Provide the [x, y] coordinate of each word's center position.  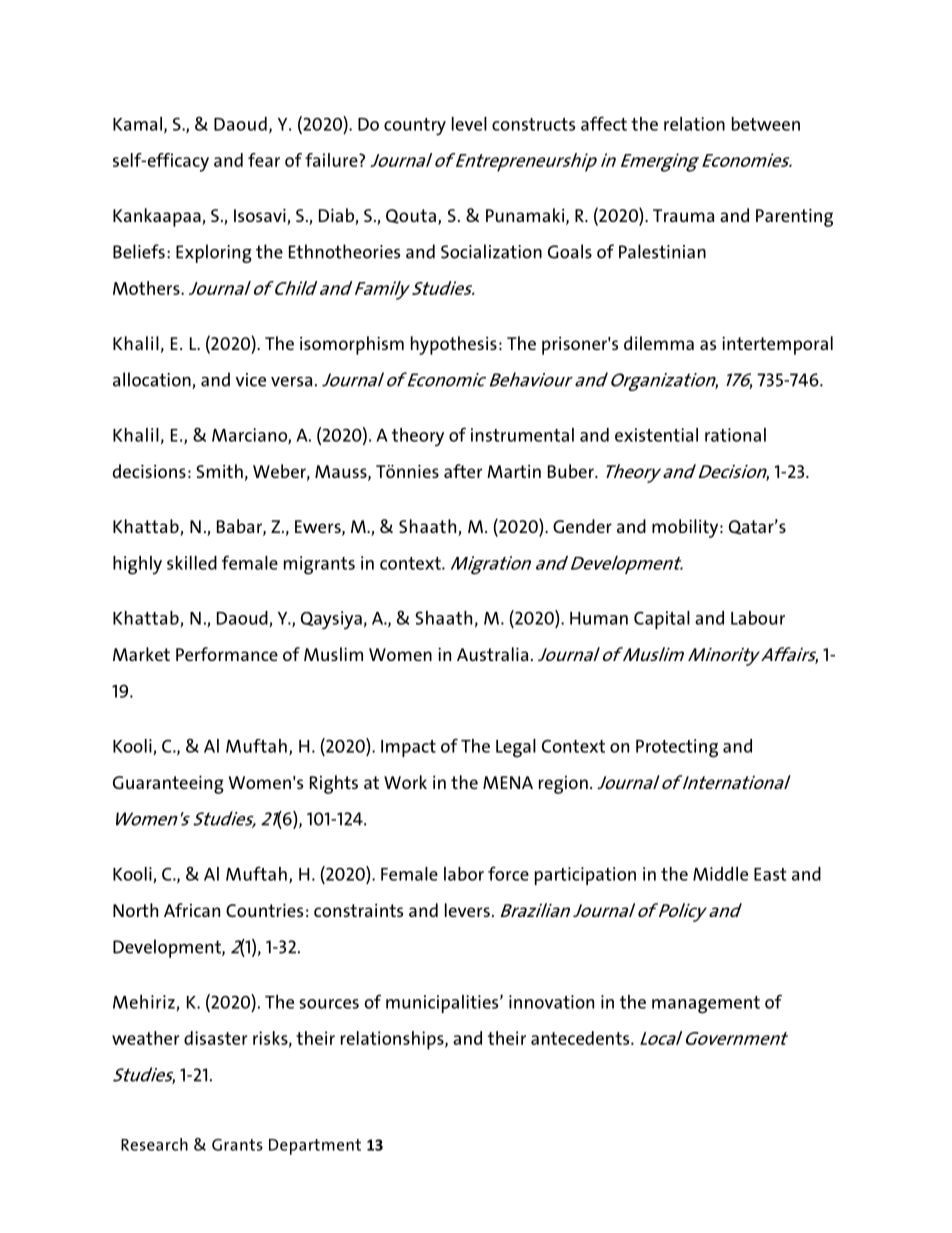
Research [154, 1144]
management [706, 1005]
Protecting [677, 748]
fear [264, 160]
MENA [508, 782]
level [469, 124]
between [766, 124]
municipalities [443, 1004]
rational [735, 435]
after [463, 471]
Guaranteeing [168, 784]
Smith [219, 471]
